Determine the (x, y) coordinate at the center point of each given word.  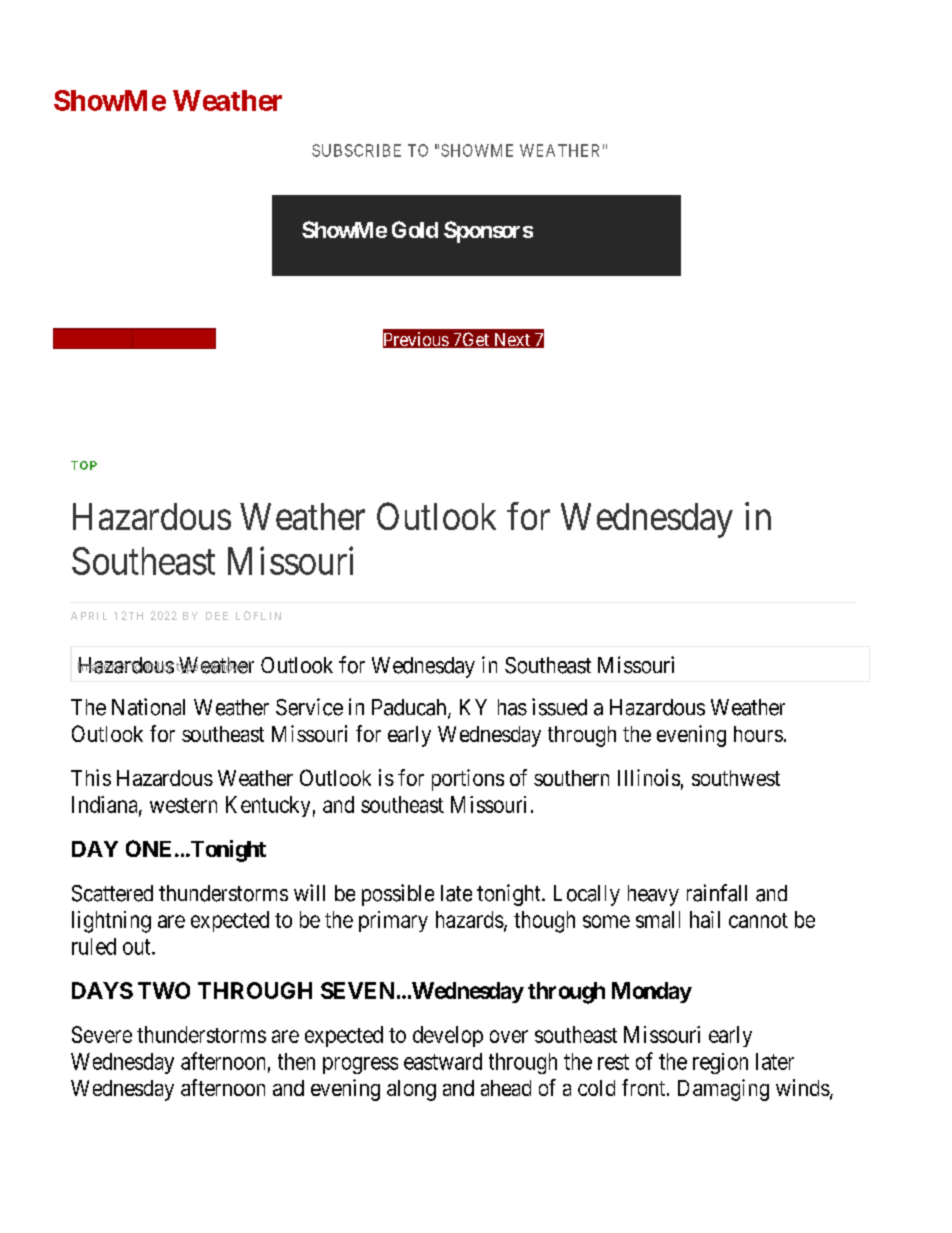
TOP (84, 465)
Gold (415, 229)
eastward (443, 1061)
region (720, 1063)
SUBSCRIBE (356, 150)
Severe (102, 1034)
